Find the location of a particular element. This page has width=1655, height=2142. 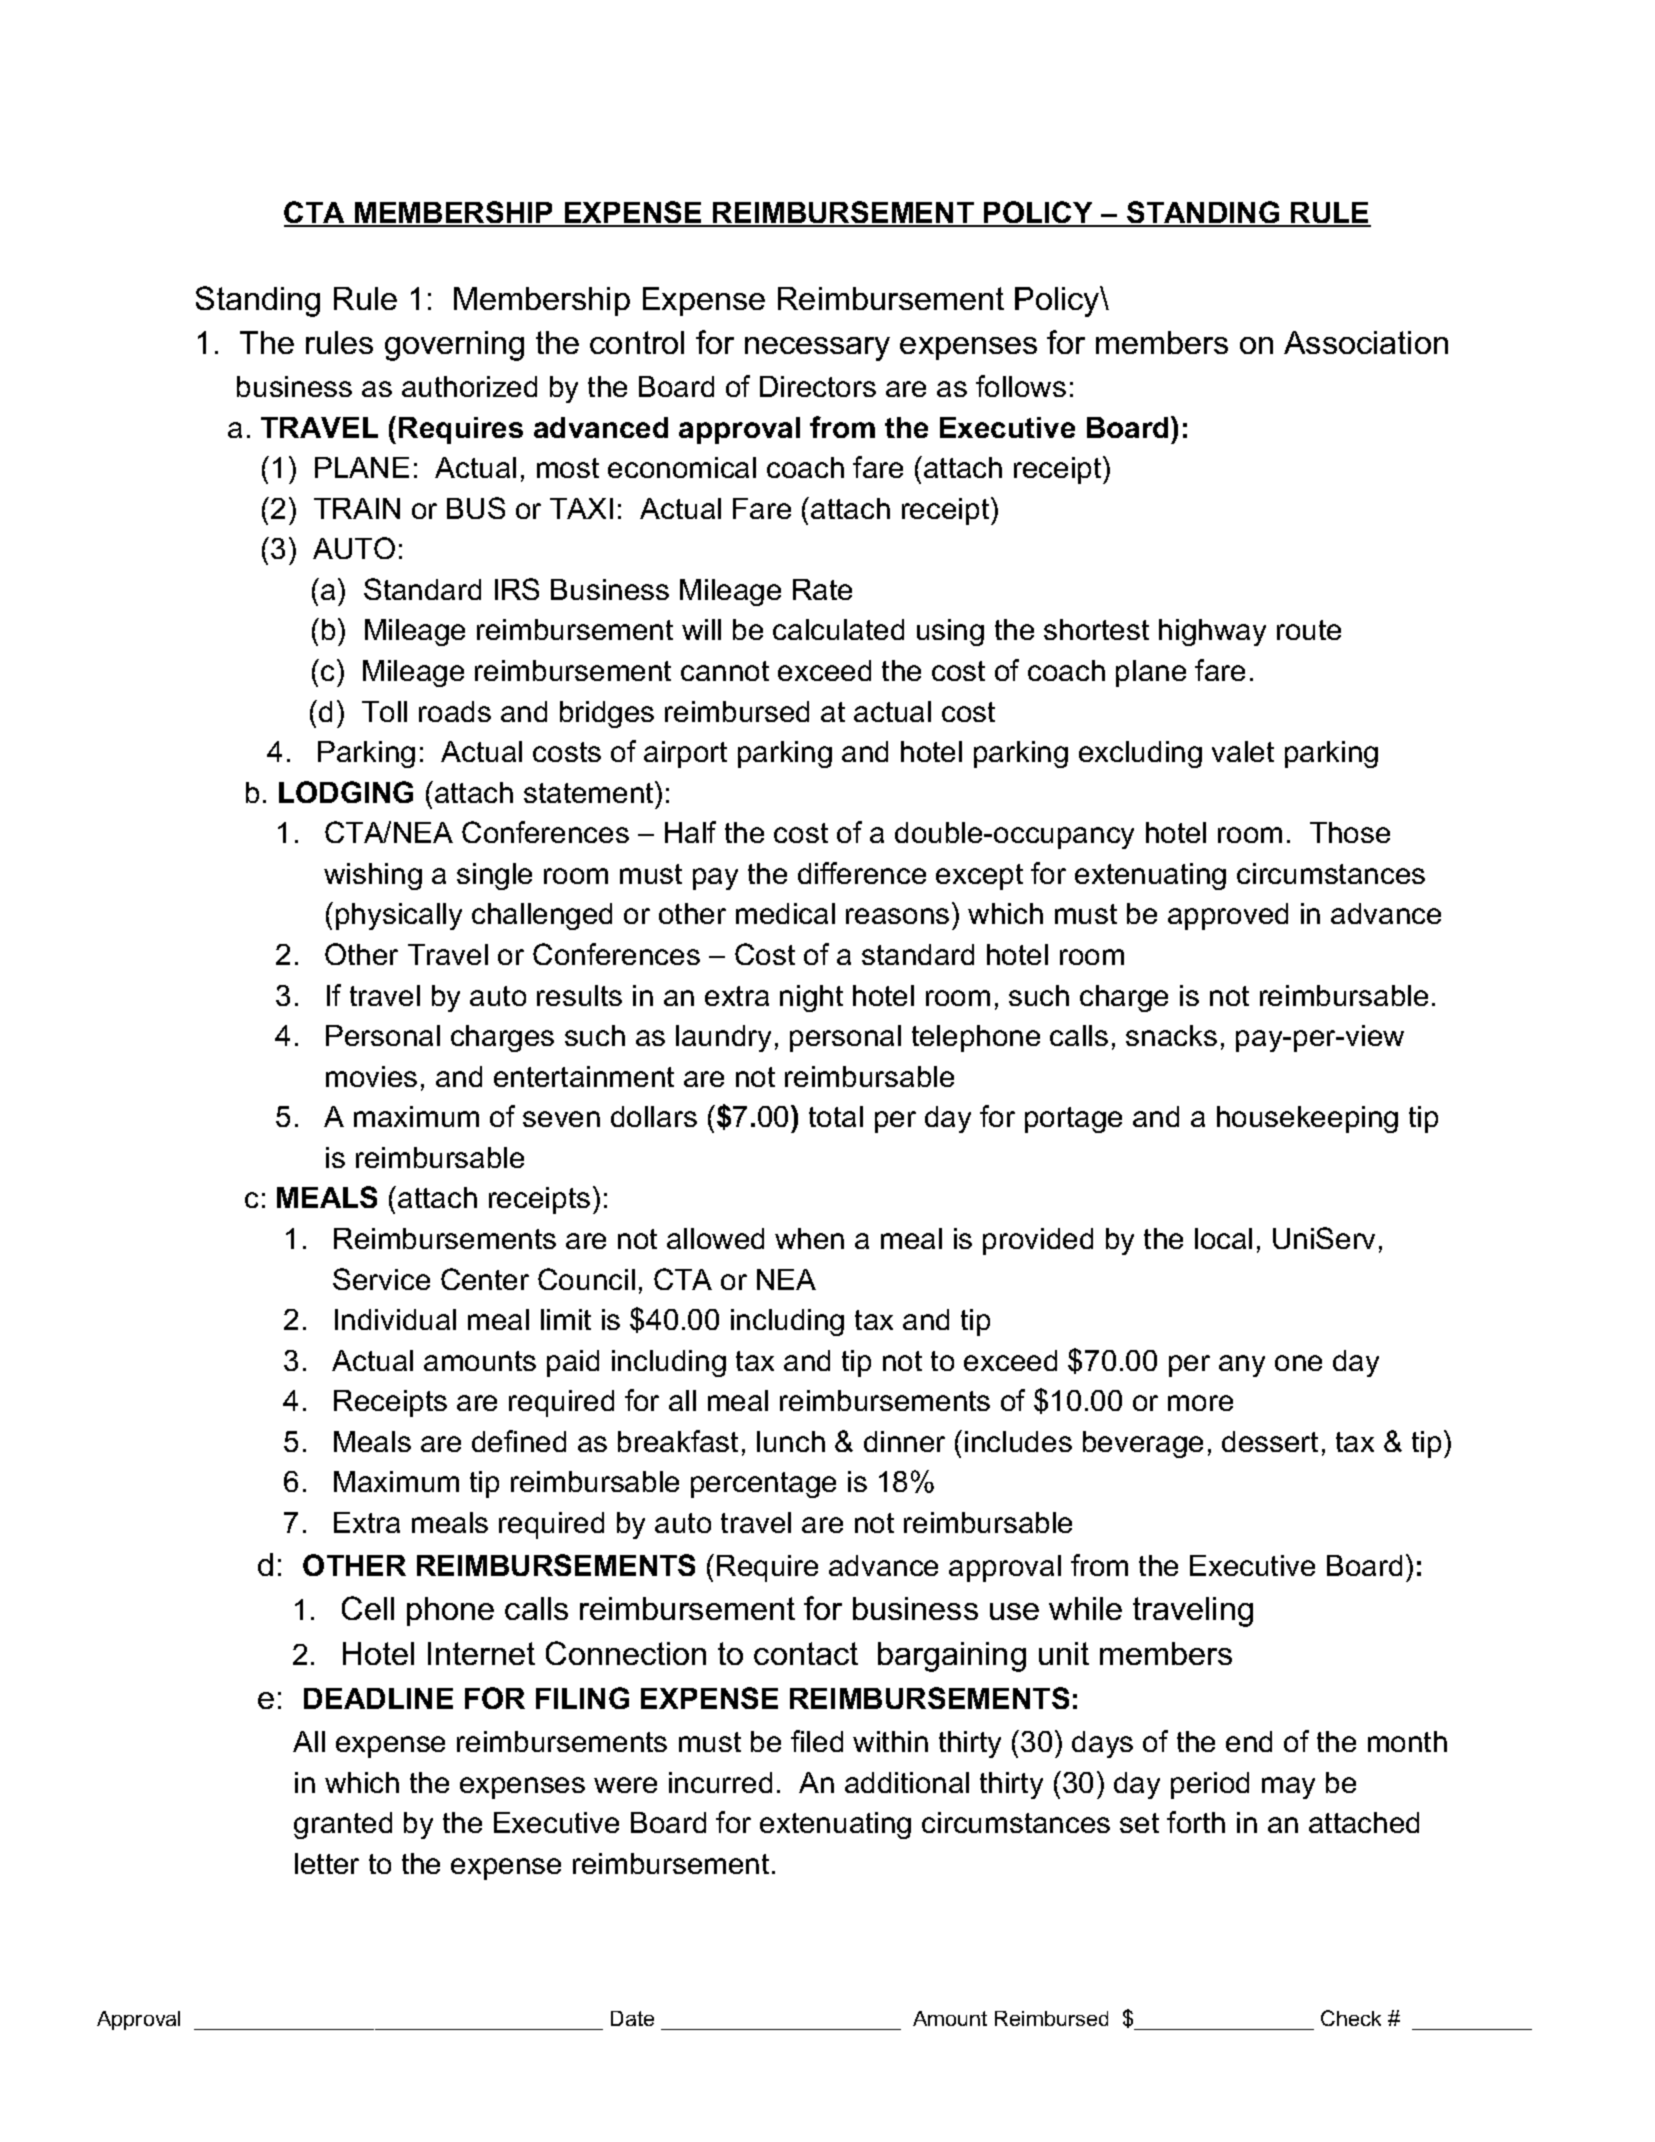

letter is located at coordinates (327, 1863).
